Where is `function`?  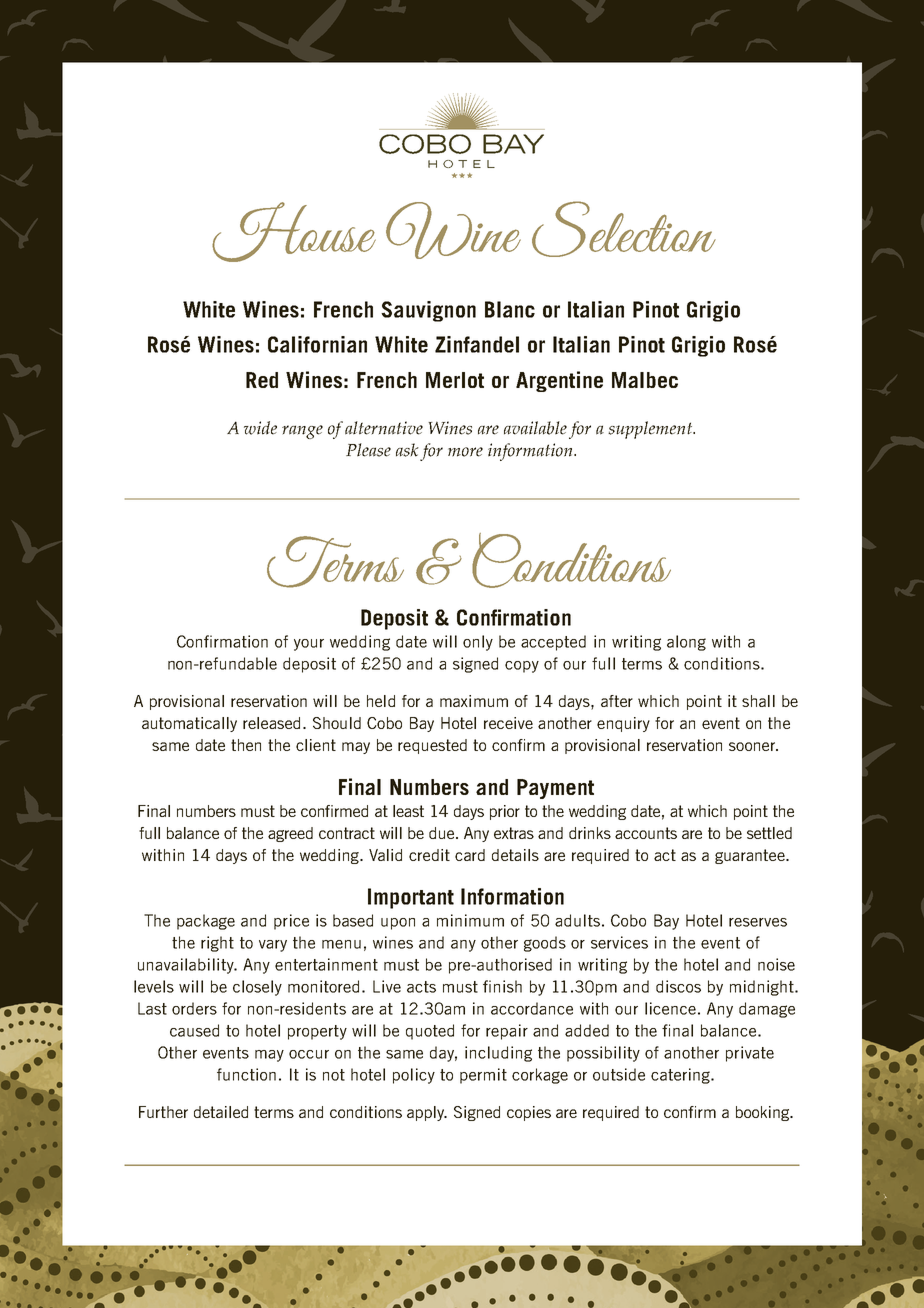
function is located at coordinates (246, 1074).
